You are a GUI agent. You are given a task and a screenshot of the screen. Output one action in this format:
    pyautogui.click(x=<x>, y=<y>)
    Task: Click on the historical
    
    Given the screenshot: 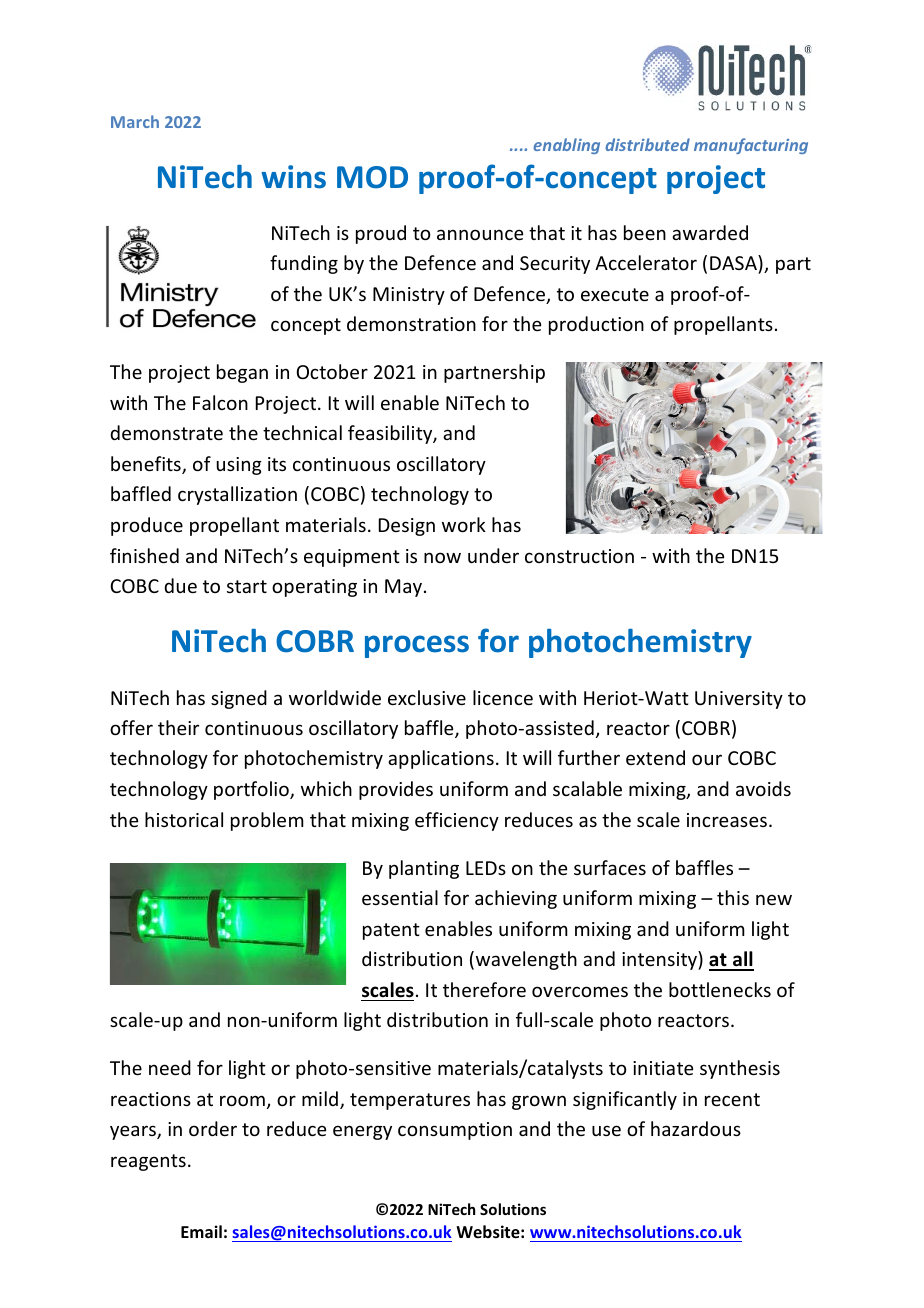 What is the action you would take?
    pyautogui.click(x=184, y=819)
